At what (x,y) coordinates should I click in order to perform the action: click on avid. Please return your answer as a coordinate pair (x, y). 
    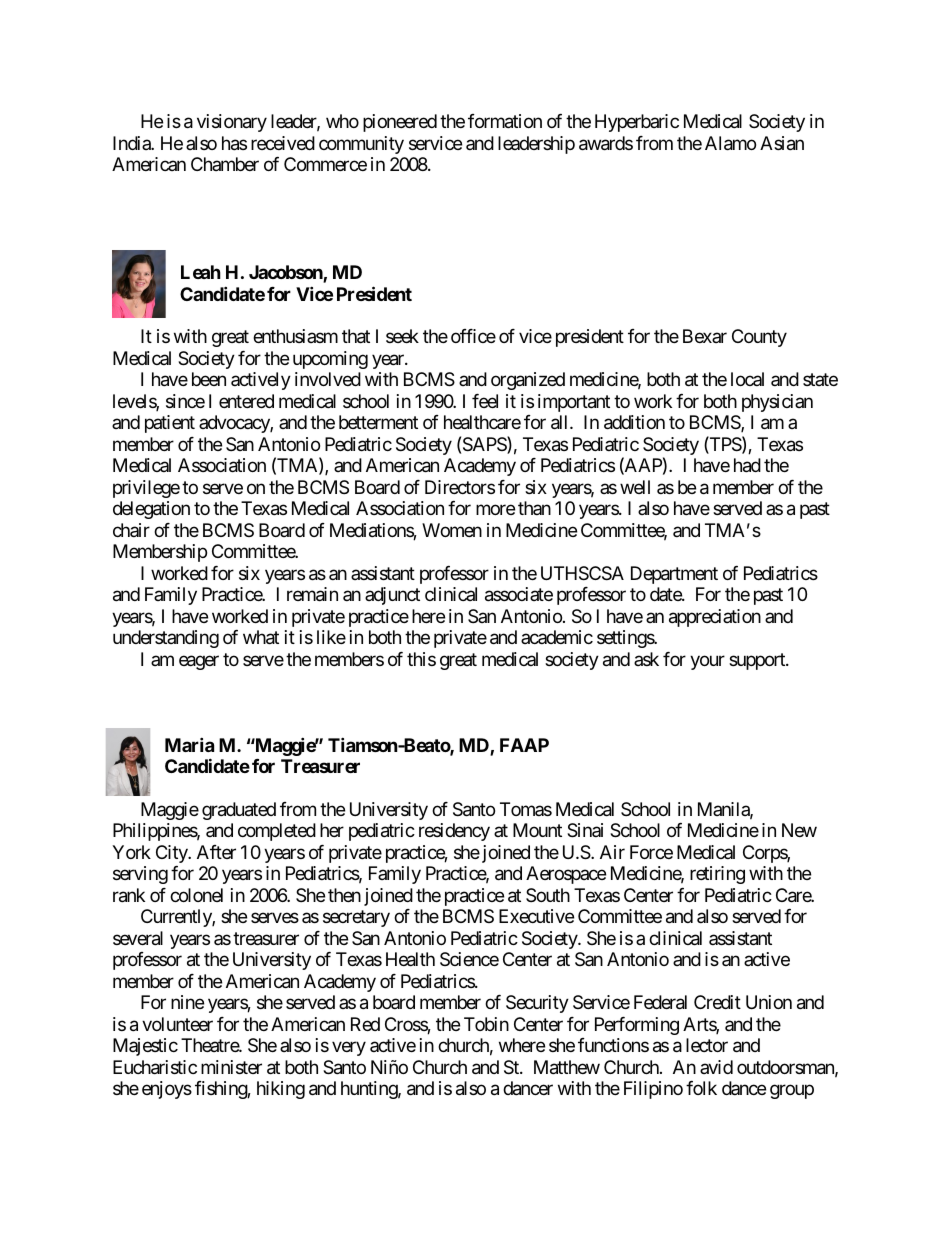
    Looking at the image, I should click on (716, 1067).
